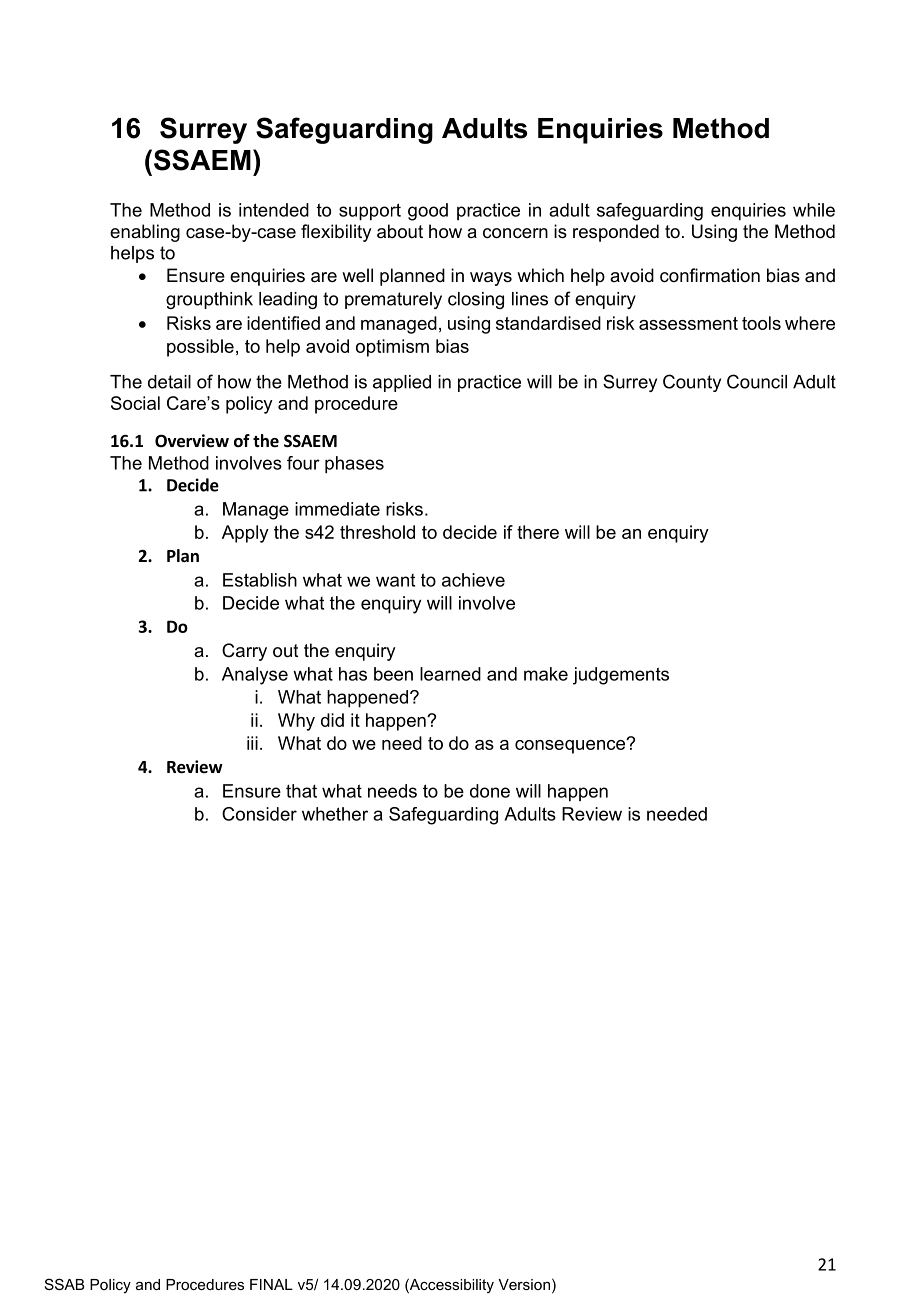 This document has height=1308, width=924. I want to click on consequence, so click(571, 746).
